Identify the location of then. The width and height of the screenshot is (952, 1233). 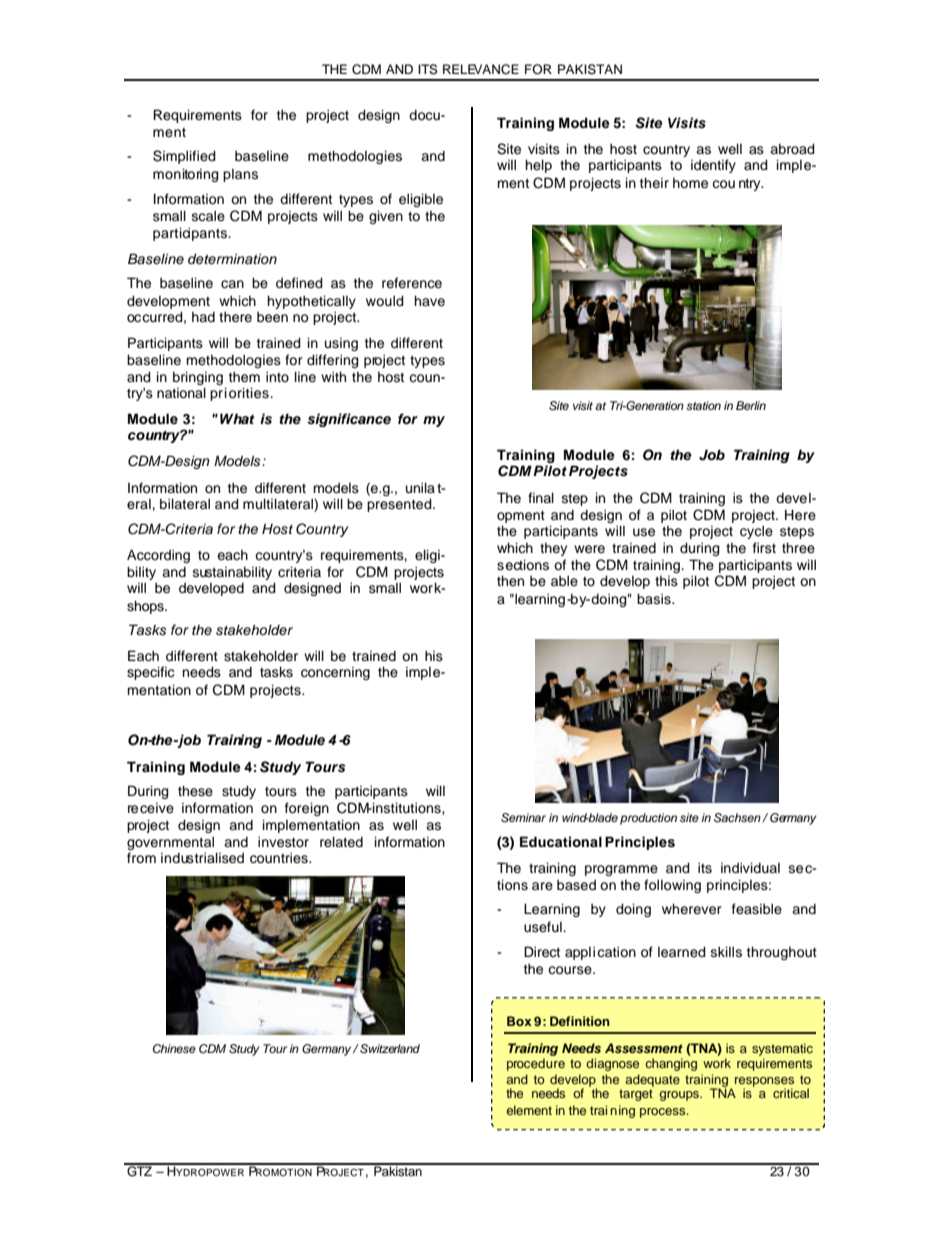
(510, 580).
